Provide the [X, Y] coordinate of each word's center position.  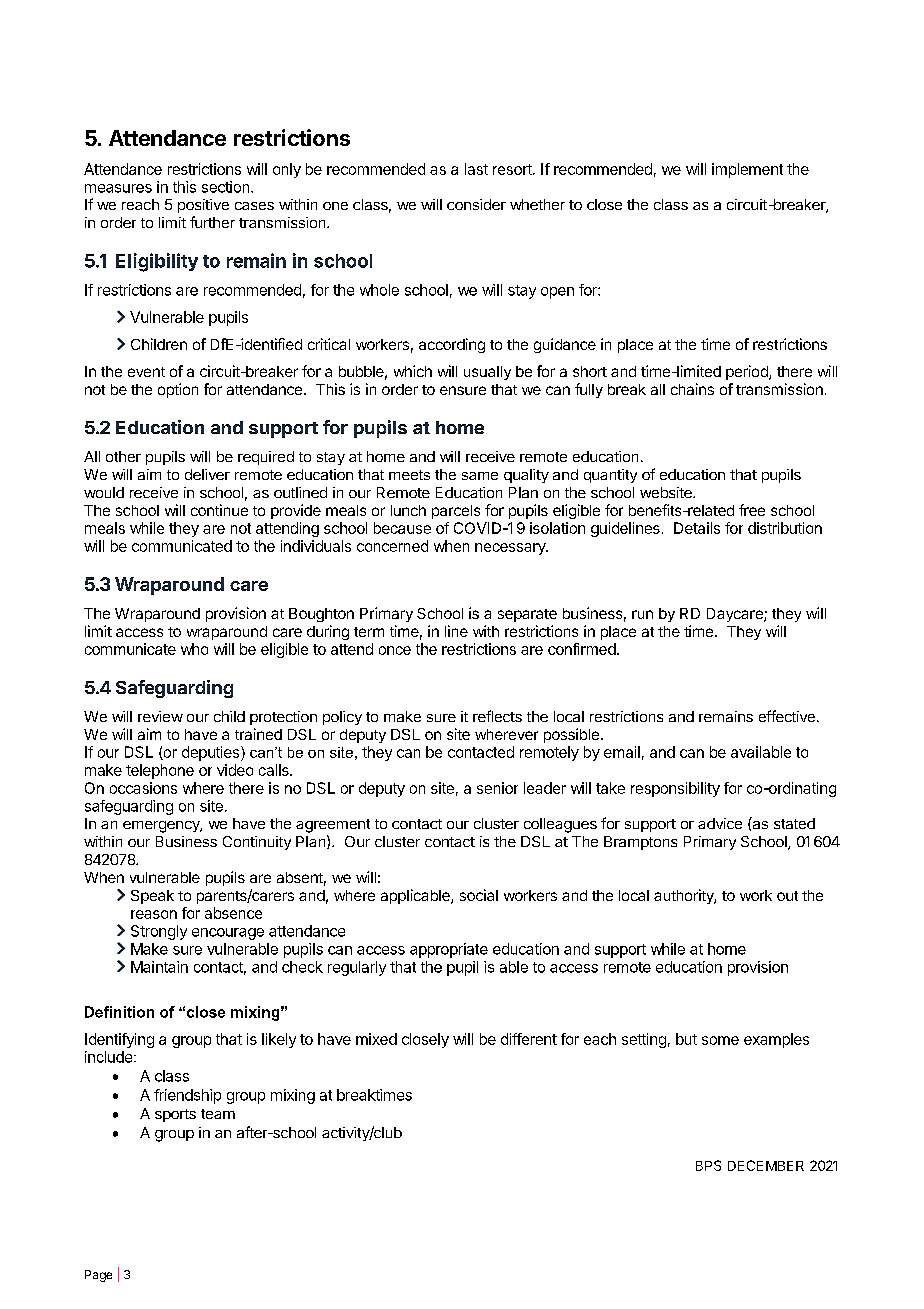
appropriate [449, 950]
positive [203, 206]
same [480, 476]
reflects [497, 716]
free [752, 510]
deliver [207, 474]
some [720, 1040]
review [160, 716]
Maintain [159, 967]
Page [98, 1276]
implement [747, 170]
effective [787, 716]
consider [476, 204]
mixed [376, 1039]
